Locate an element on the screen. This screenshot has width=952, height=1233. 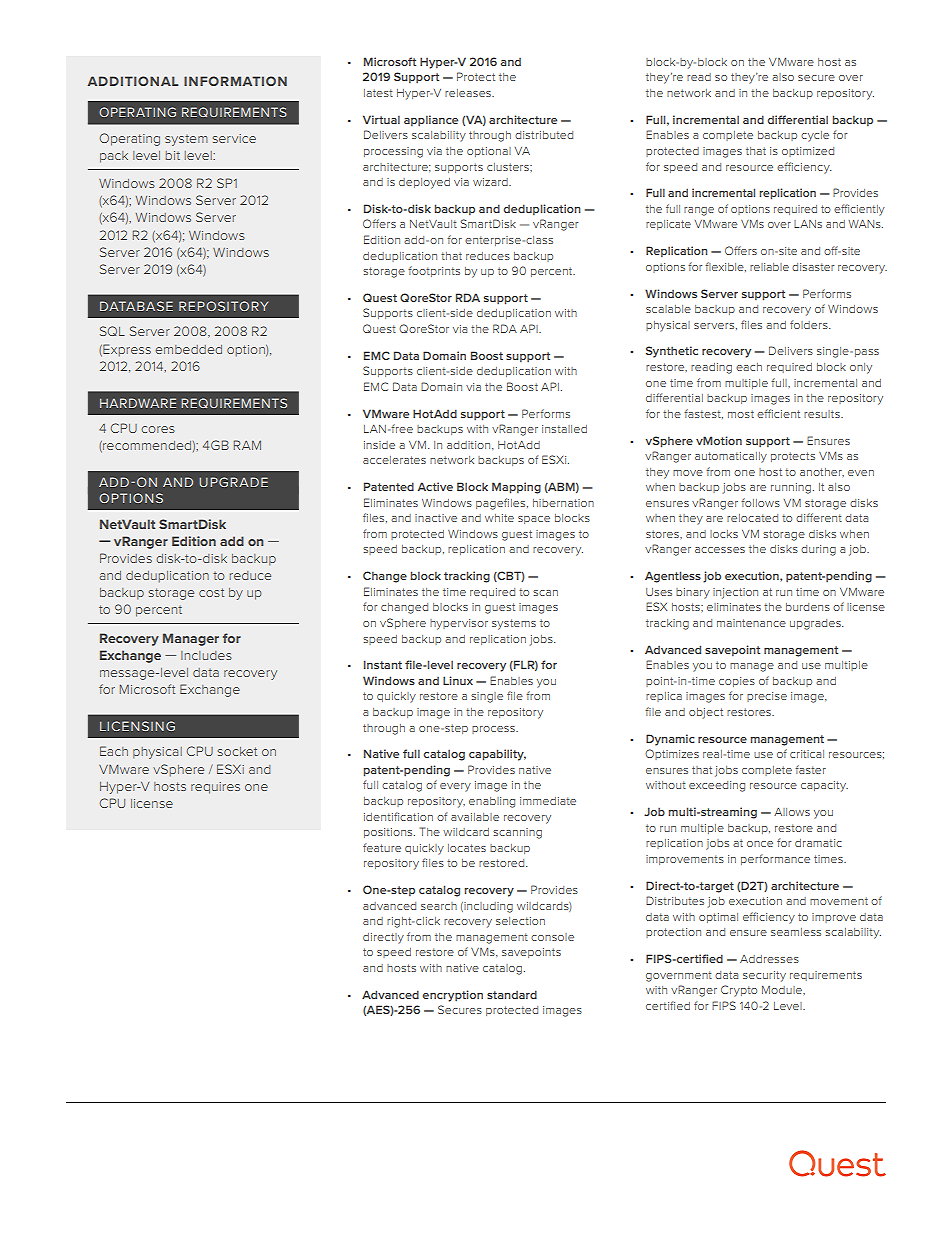
relocated is located at coordinates (752, 518).
